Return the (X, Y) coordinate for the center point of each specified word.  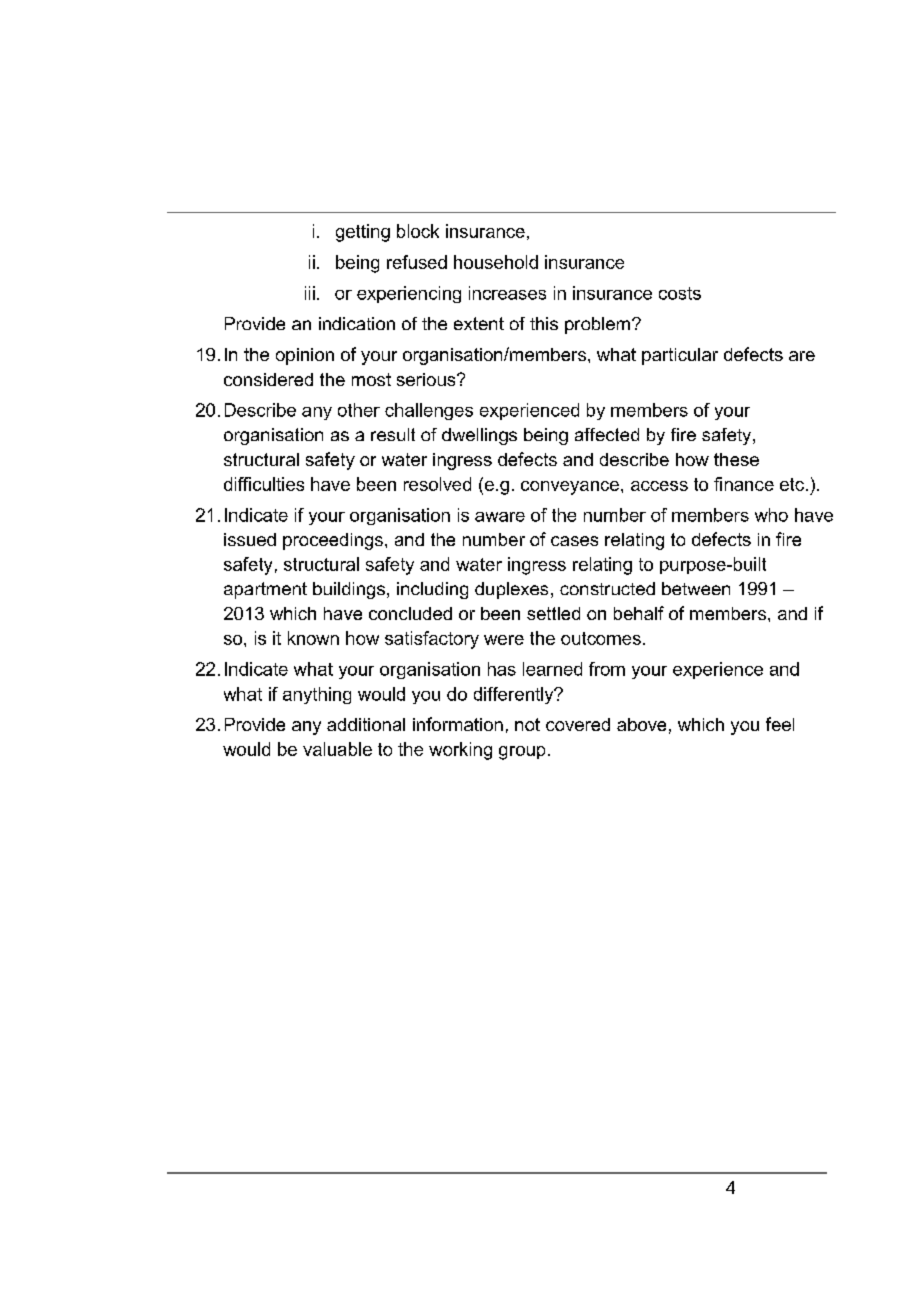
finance (744, 484)
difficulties (264, 484)
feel (780, 724)
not (527, 724)
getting (363, 233)
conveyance (570, 488)
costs (680, 293)
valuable (337, 749)
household (496, 262)
